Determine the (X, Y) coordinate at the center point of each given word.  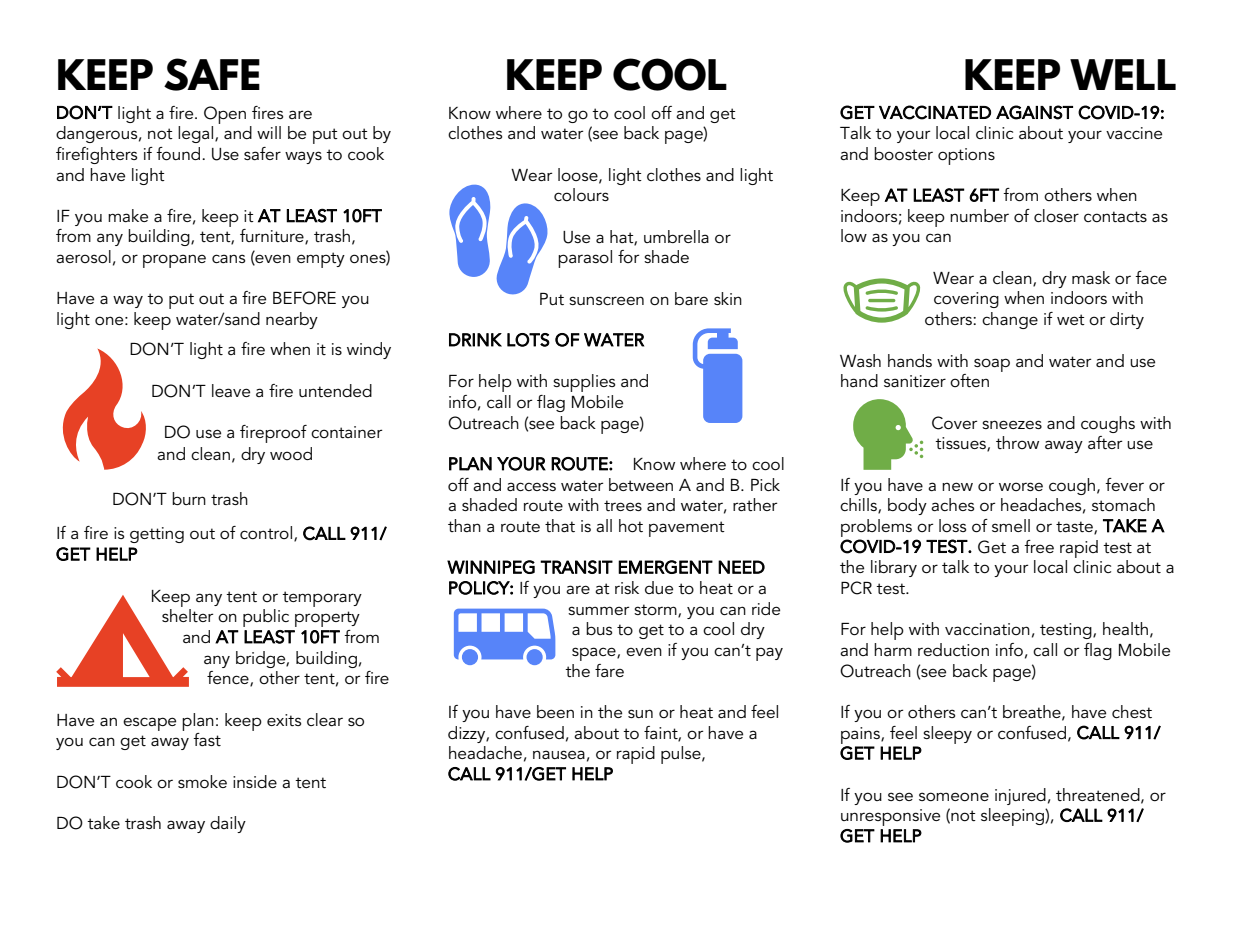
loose (579, 175)
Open (225, 115)
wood (291, 454)
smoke (202, 782)
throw (1017, 442)
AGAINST (1034, 112)
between (641, 484)
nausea (559, 754)
